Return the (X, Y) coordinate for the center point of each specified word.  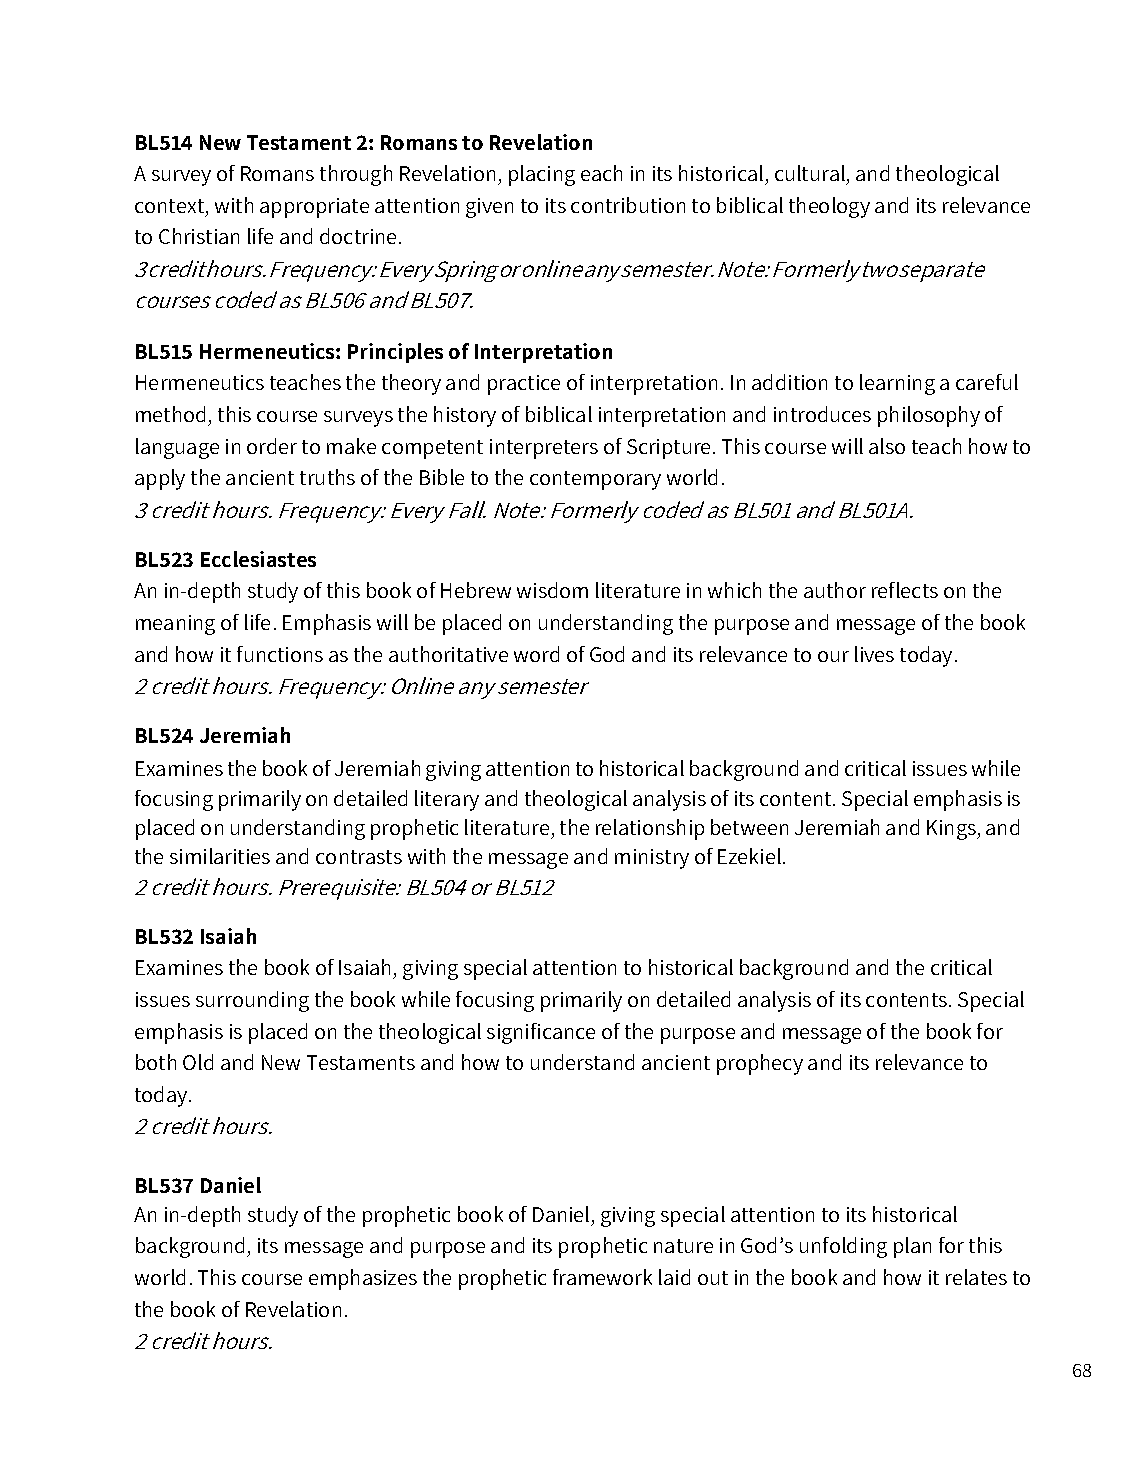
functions (280, 654)
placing (542, 175)
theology (829, 207)
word (536, 654)
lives (874, 654)
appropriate (314, 208)
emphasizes (363, 1279)
